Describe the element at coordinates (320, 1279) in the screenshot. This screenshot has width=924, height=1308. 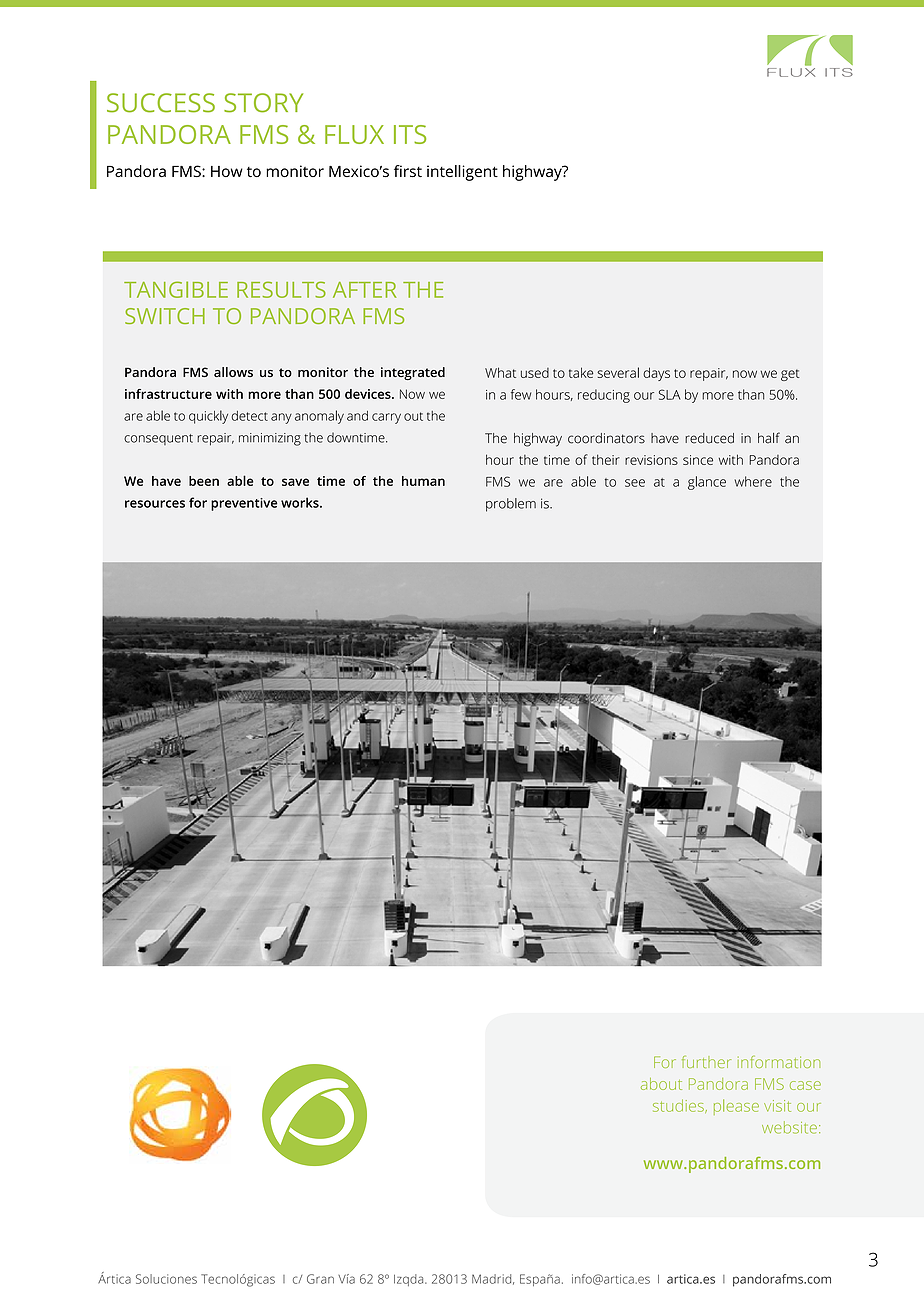
I see `Gran` at that location.
